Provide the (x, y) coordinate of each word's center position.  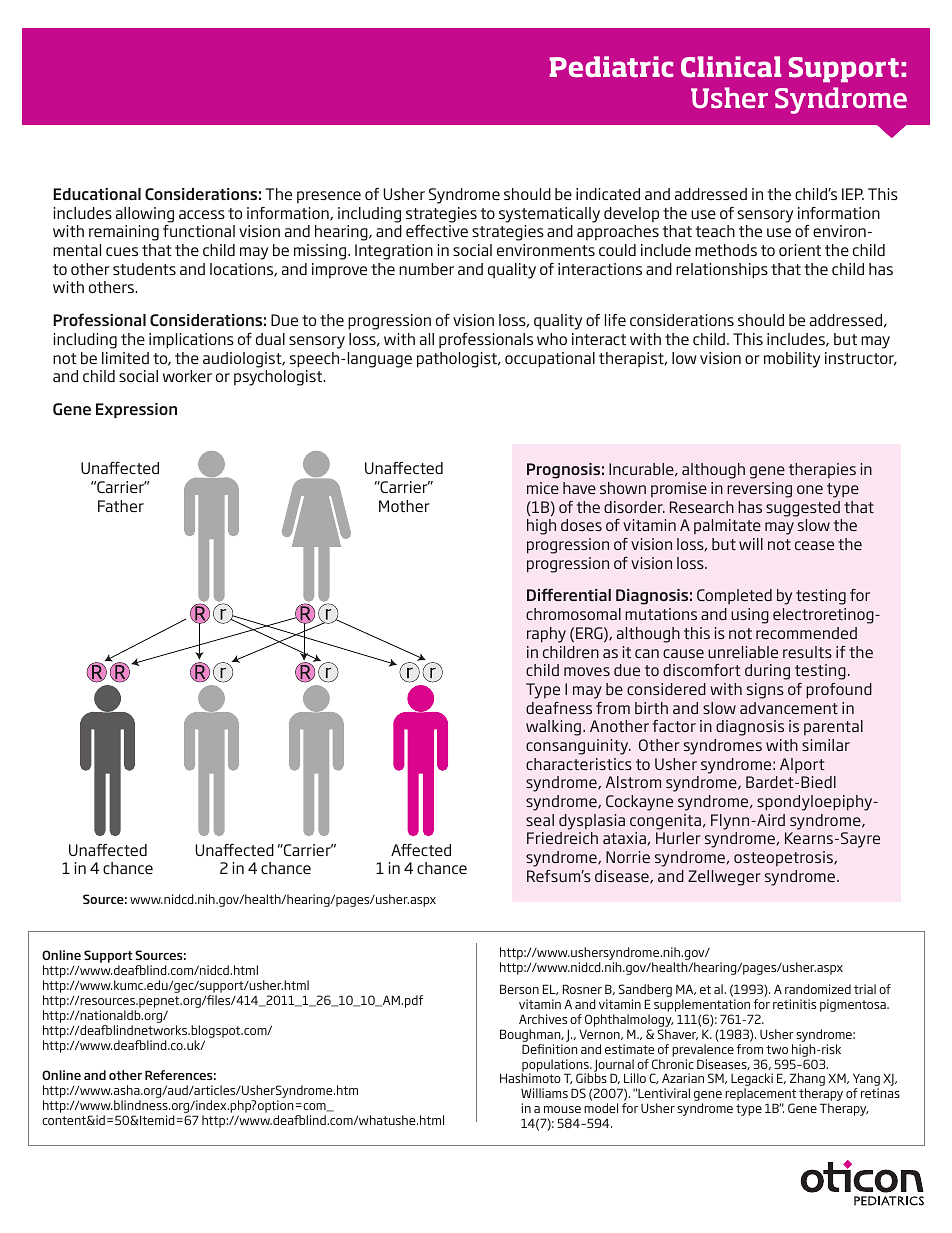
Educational (97, 194)
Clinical (731, 67)
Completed (734, 596)
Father (121, 506)
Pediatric (611, 66)
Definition (550, 1049)
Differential (569, 594)
